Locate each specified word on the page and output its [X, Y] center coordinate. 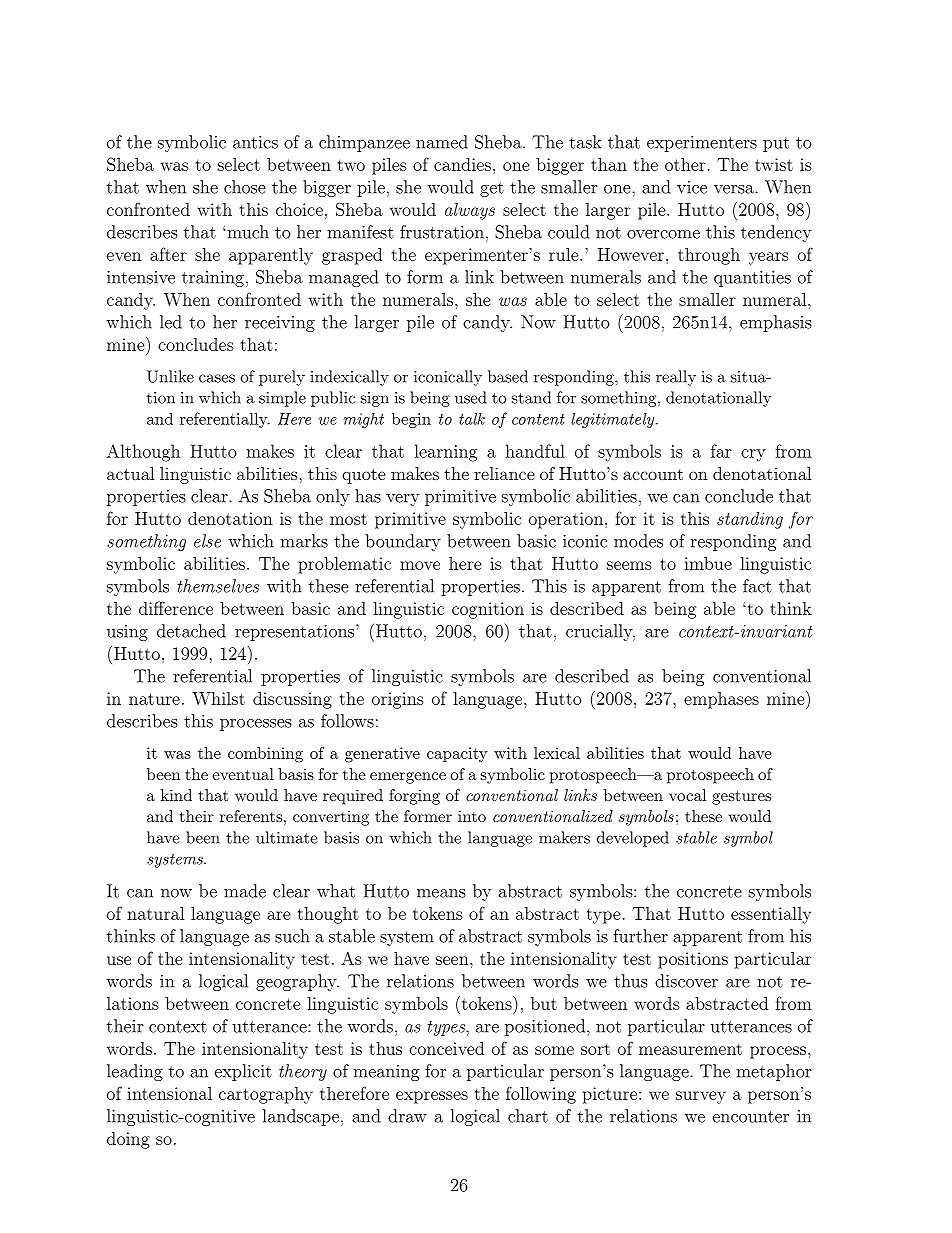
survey [701, 1097]
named [442, 142]
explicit [243, 1072]
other [686, 164]
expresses [432, 1097]
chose [245, 187]
